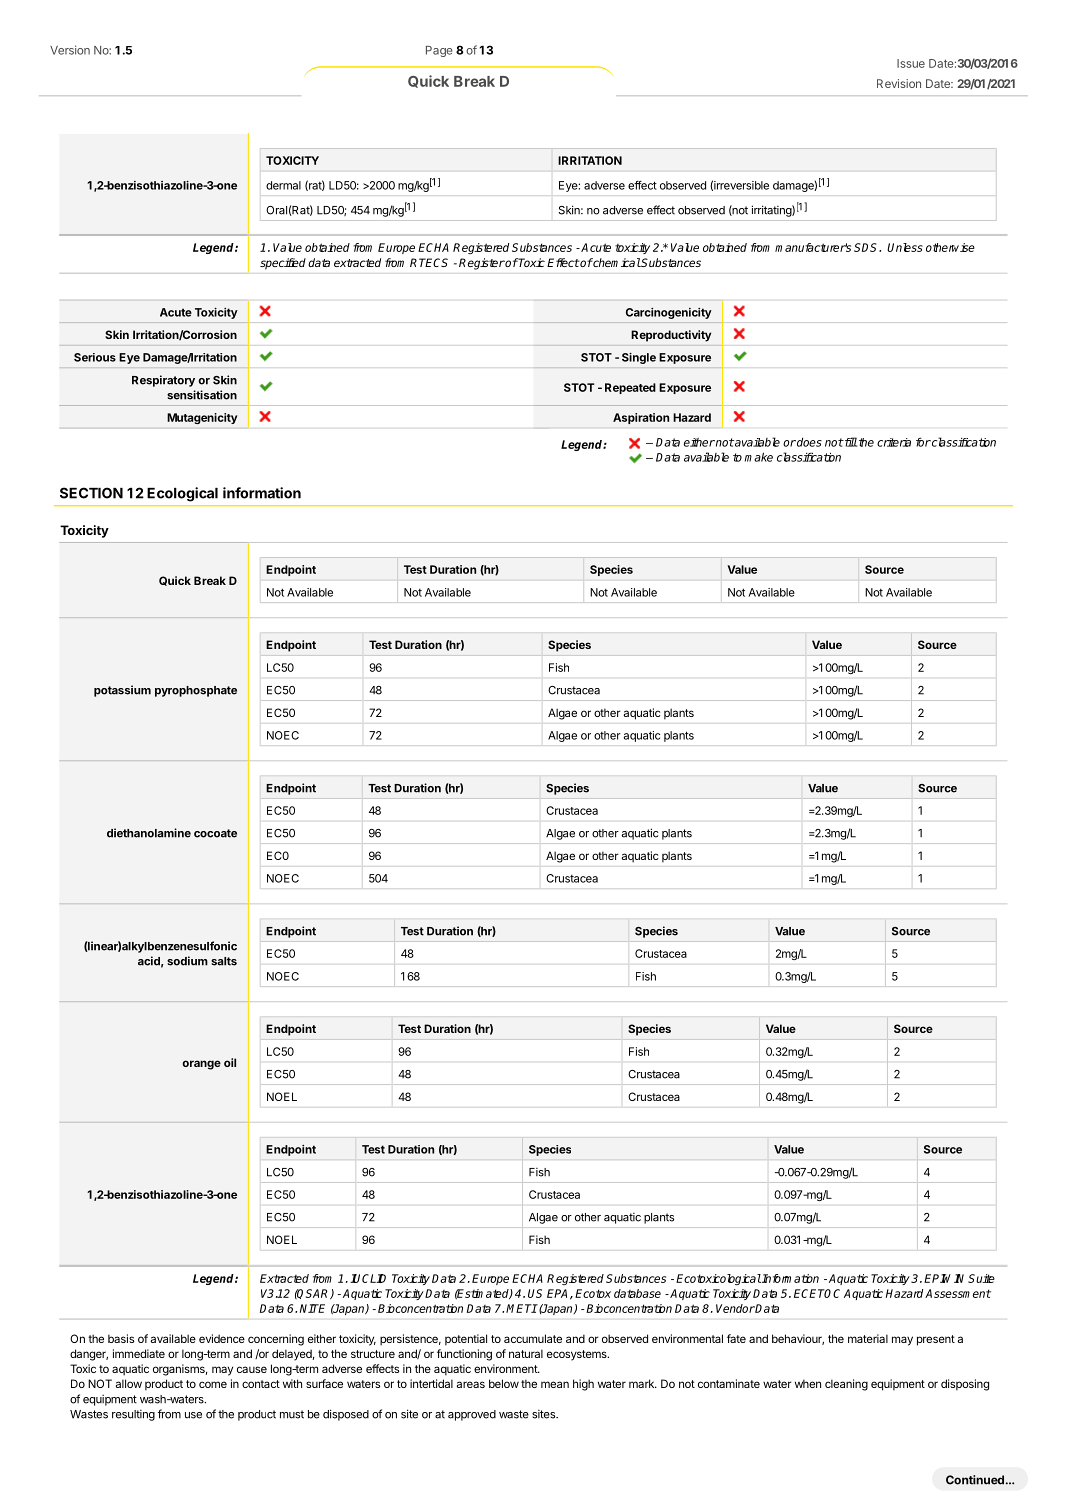 The height and width of the image is (1512, 1068). I want to click on criteria, so click(894, 442).
